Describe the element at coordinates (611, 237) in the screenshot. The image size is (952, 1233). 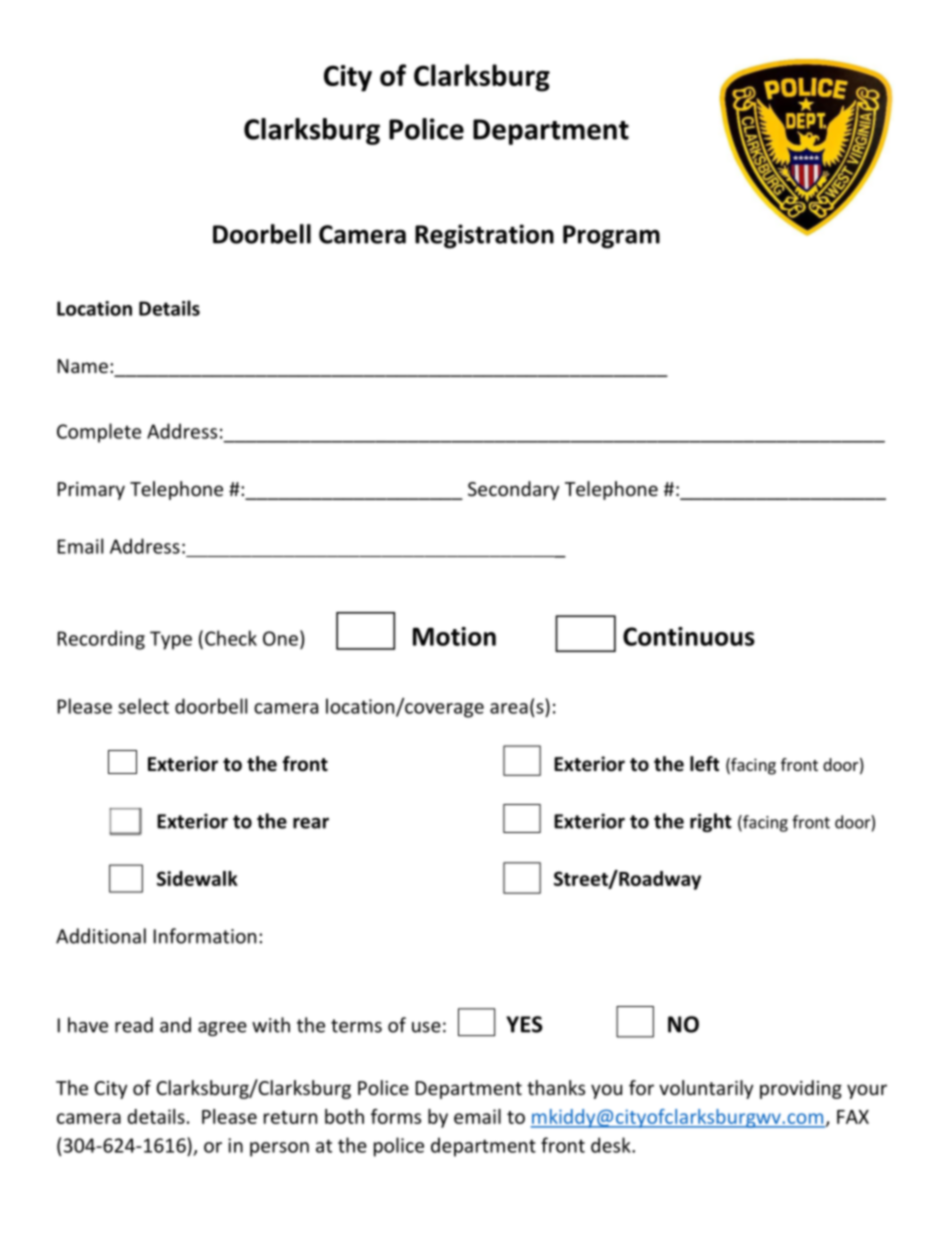
I see `Program` at that location.
